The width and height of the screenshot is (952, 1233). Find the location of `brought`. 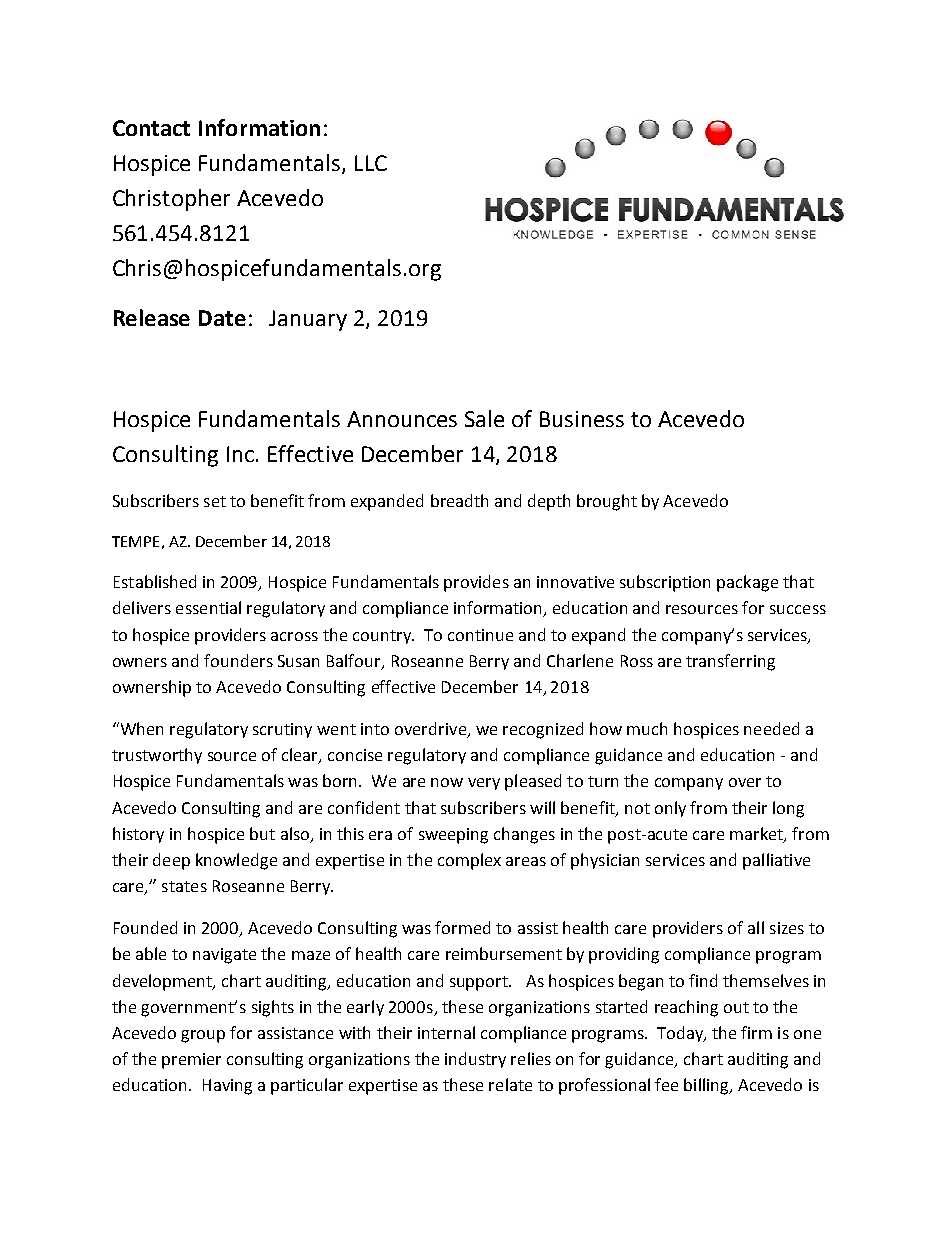

brought is located at coordinates (607, 502).
